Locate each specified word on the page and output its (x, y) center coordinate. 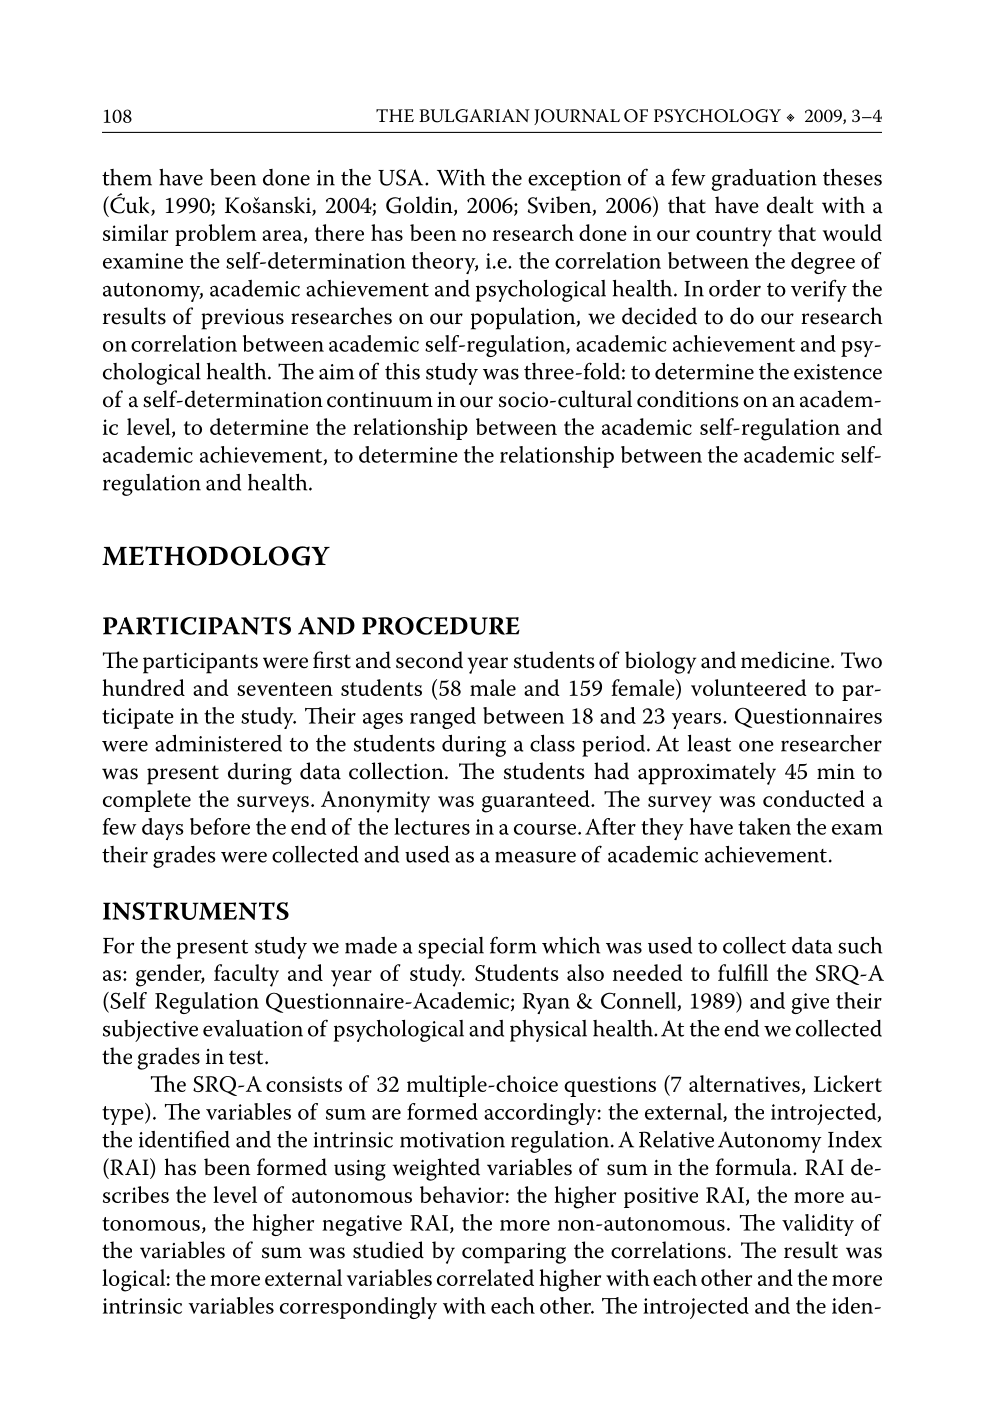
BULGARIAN (474, 116)
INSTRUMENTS (196, 911)
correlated (485, 1277)
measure (535, 857)
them (127, 177)
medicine (786, 660)
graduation (764, 180)
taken (764, 826)
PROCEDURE (441, 626)
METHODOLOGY (216, 556)
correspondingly (358, 1308)
